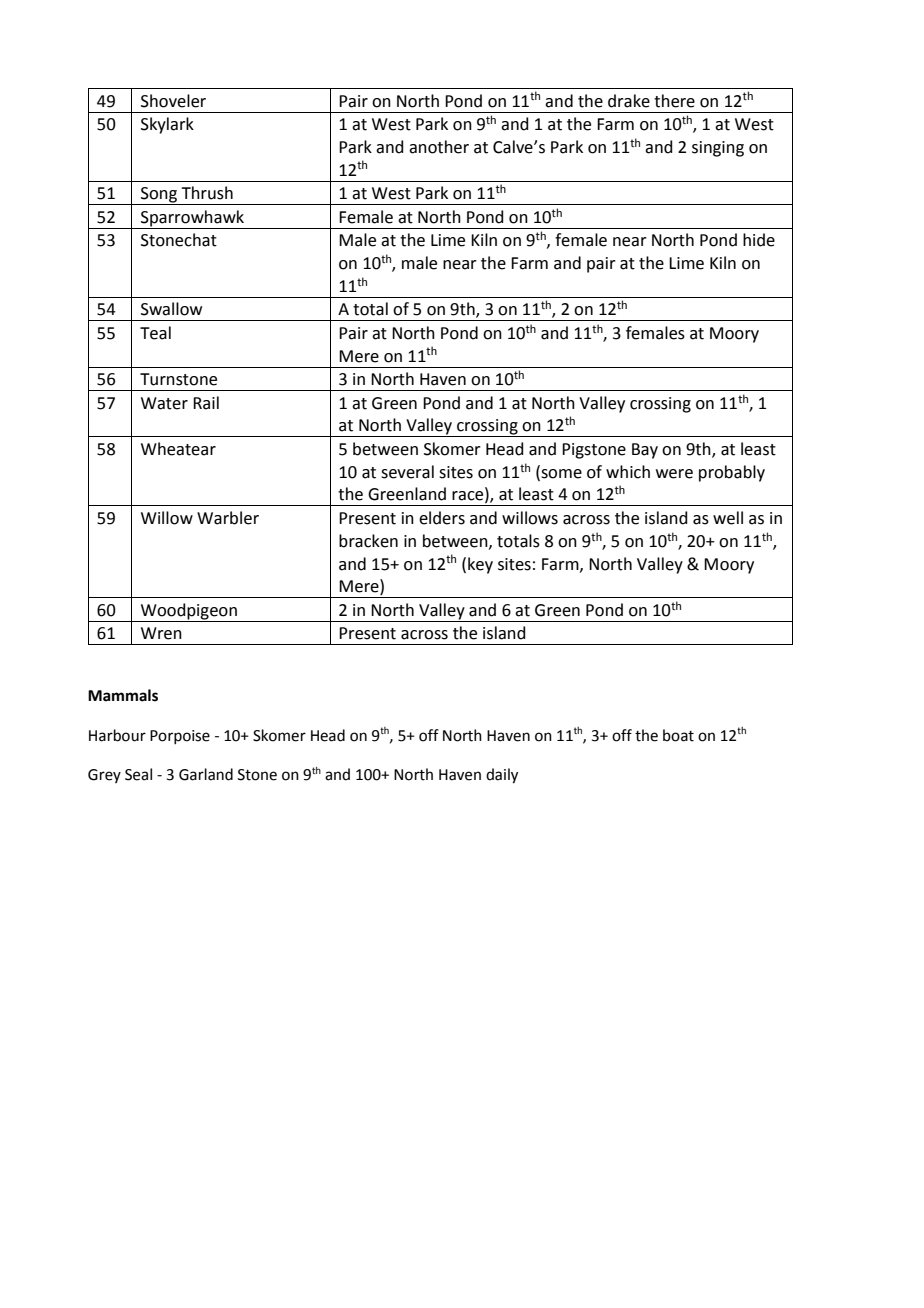 The height and width of the screenshot is (1308, 924). What do you see at coordinates (407, 472) in the screenshot?
I see `several` at bounding box center [407, 472].
